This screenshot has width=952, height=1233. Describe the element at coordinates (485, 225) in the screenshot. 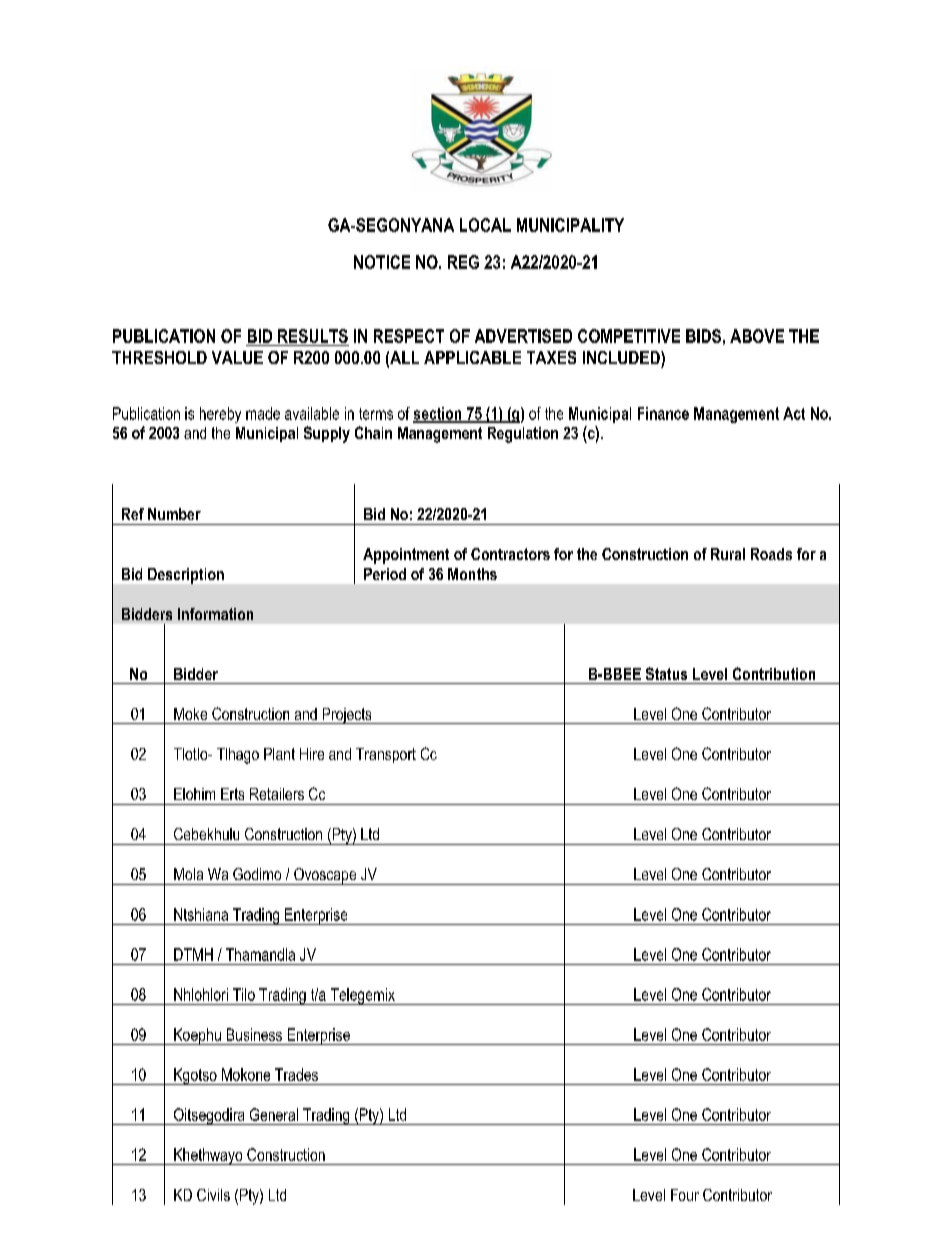

I see `LOCAL` at that location.
